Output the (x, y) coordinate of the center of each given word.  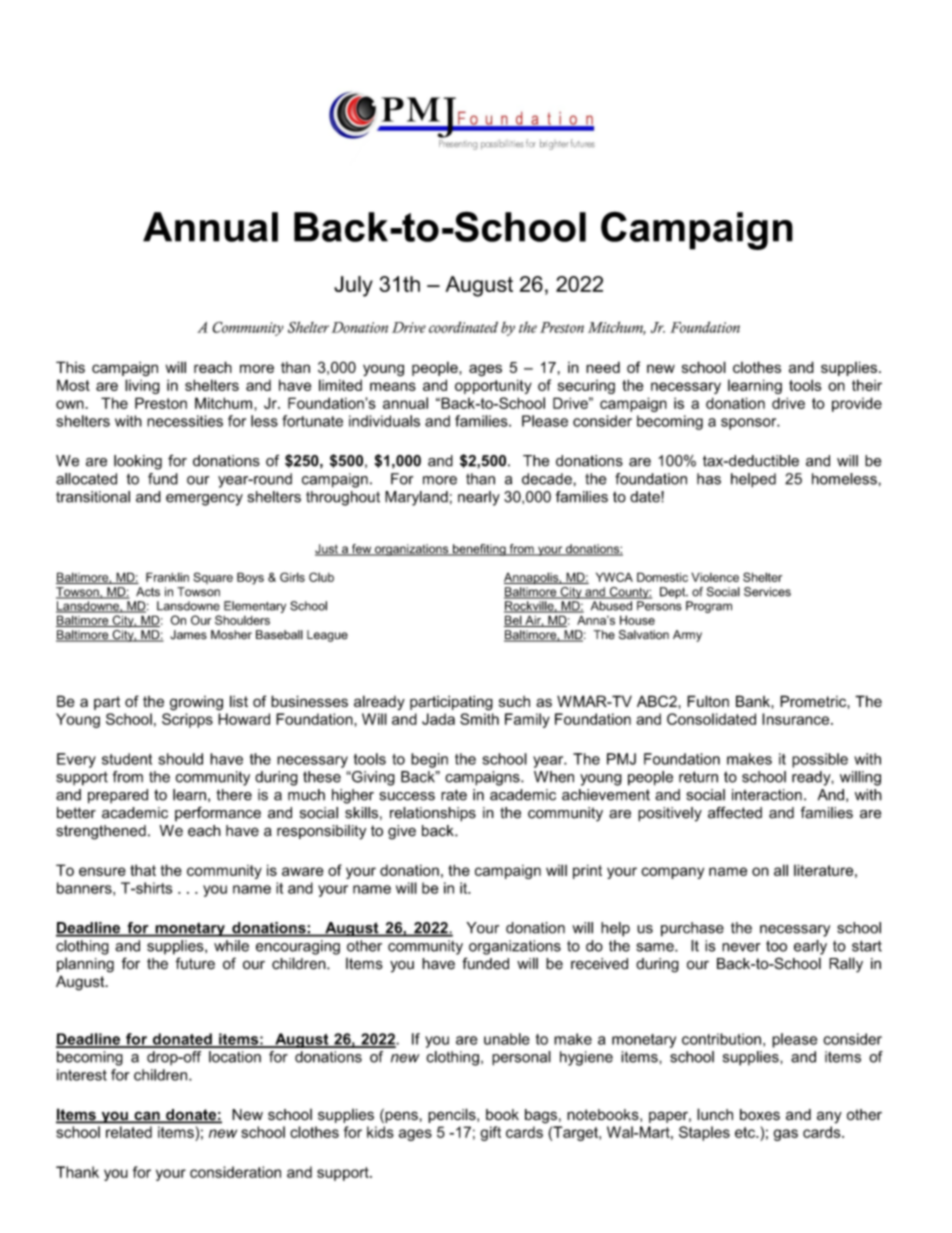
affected (735, 812)
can (147, 1117)
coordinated (463, 327)
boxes (760, 1115)
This (70, 367)
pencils (453, 1115)
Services (767, 592)
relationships (433, 814)
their (867, 385)
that (143, 870)
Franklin (167, 577)
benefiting (479, 550)
